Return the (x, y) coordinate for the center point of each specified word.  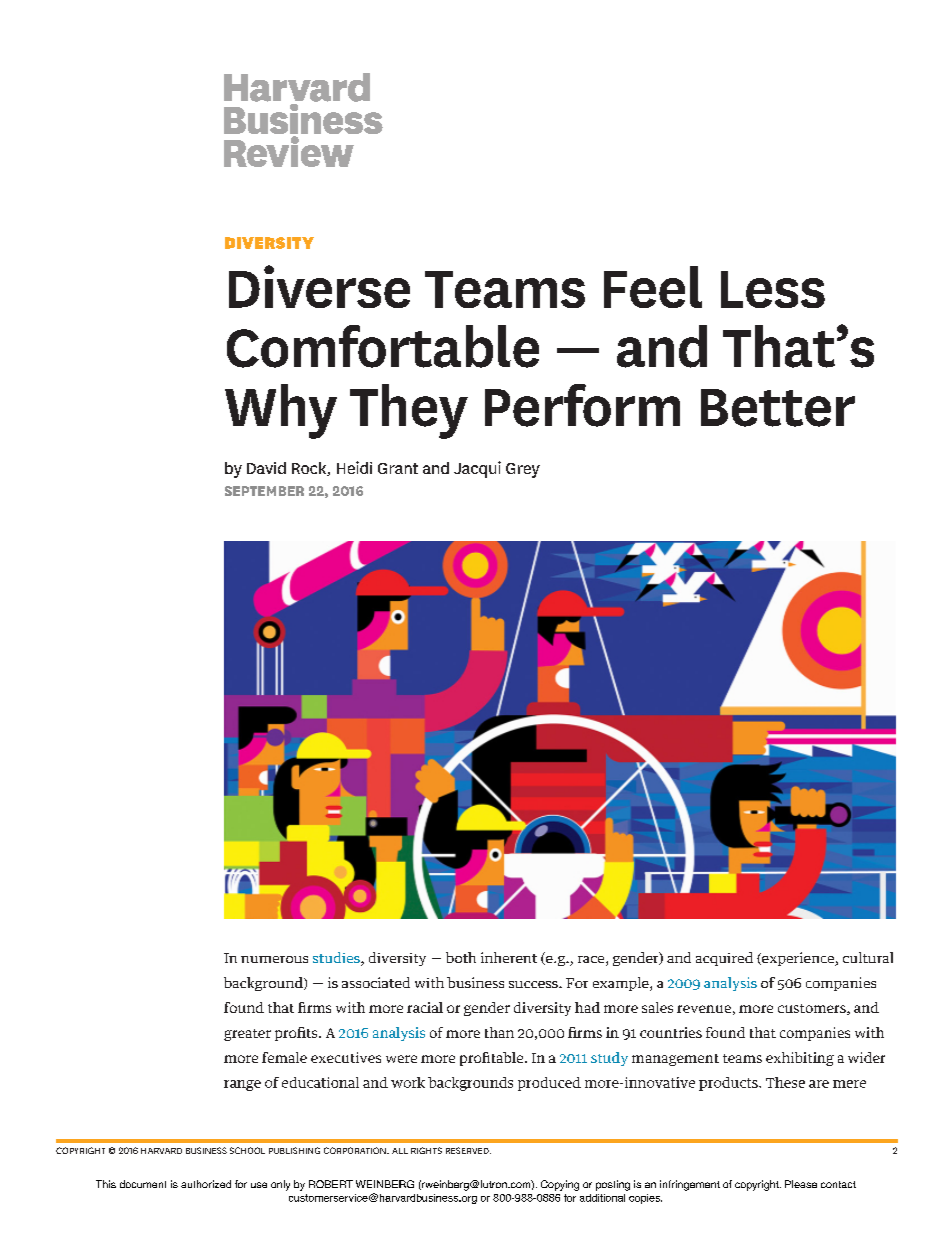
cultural (868, 957)
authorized (206, 1184)
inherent (509, 957)
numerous (274, 959)
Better (778, 408)
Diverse (319, 286)
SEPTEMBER (264, 491)
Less (773, 289)
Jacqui (477, 469)
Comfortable (383, 346)
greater (247, 1035)
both (461, 957)
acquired (724, 959)
